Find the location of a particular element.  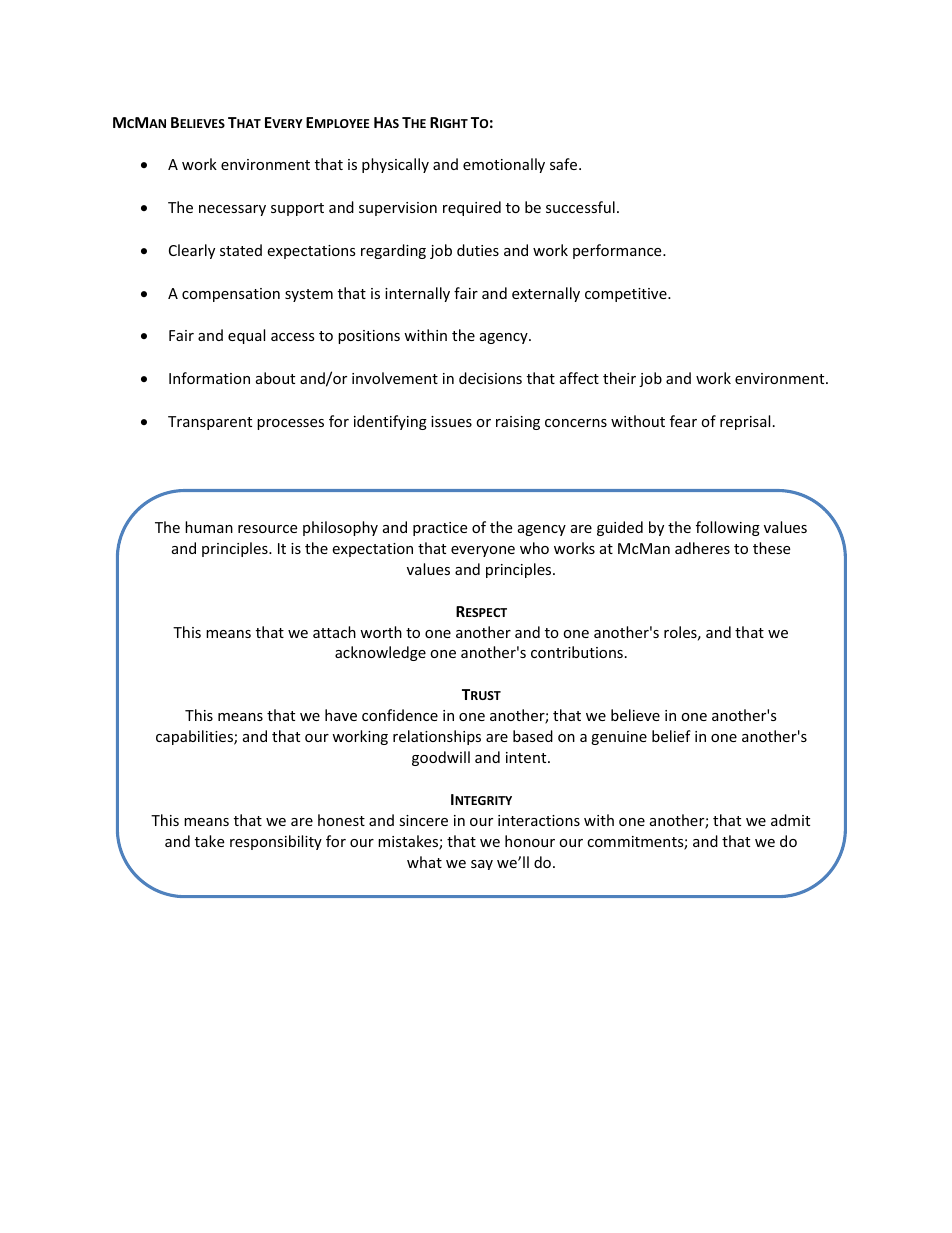

practice is located at coordinates (440, 529).
